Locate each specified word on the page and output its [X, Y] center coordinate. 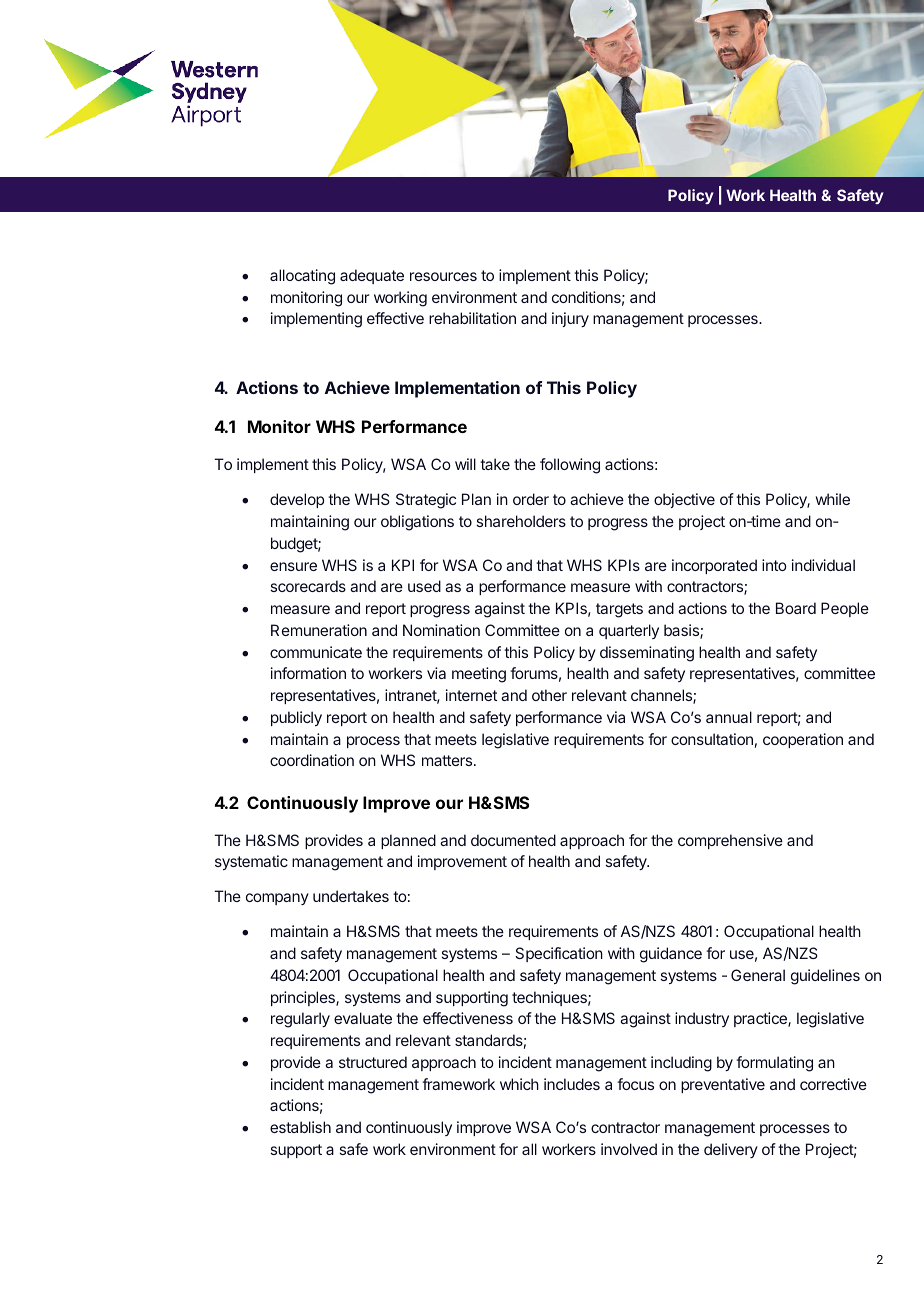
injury [570, 319]
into [774, 565]
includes [572, 1084]
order [531, 499]
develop [297, 500]
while [833, 499]
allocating [302, 277]
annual [729, 717]
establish [300, 1127]
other [549, 695]
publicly [296, 718]
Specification [559, 954]
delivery [731, 1150]
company [277, 899]
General [758, 975]
